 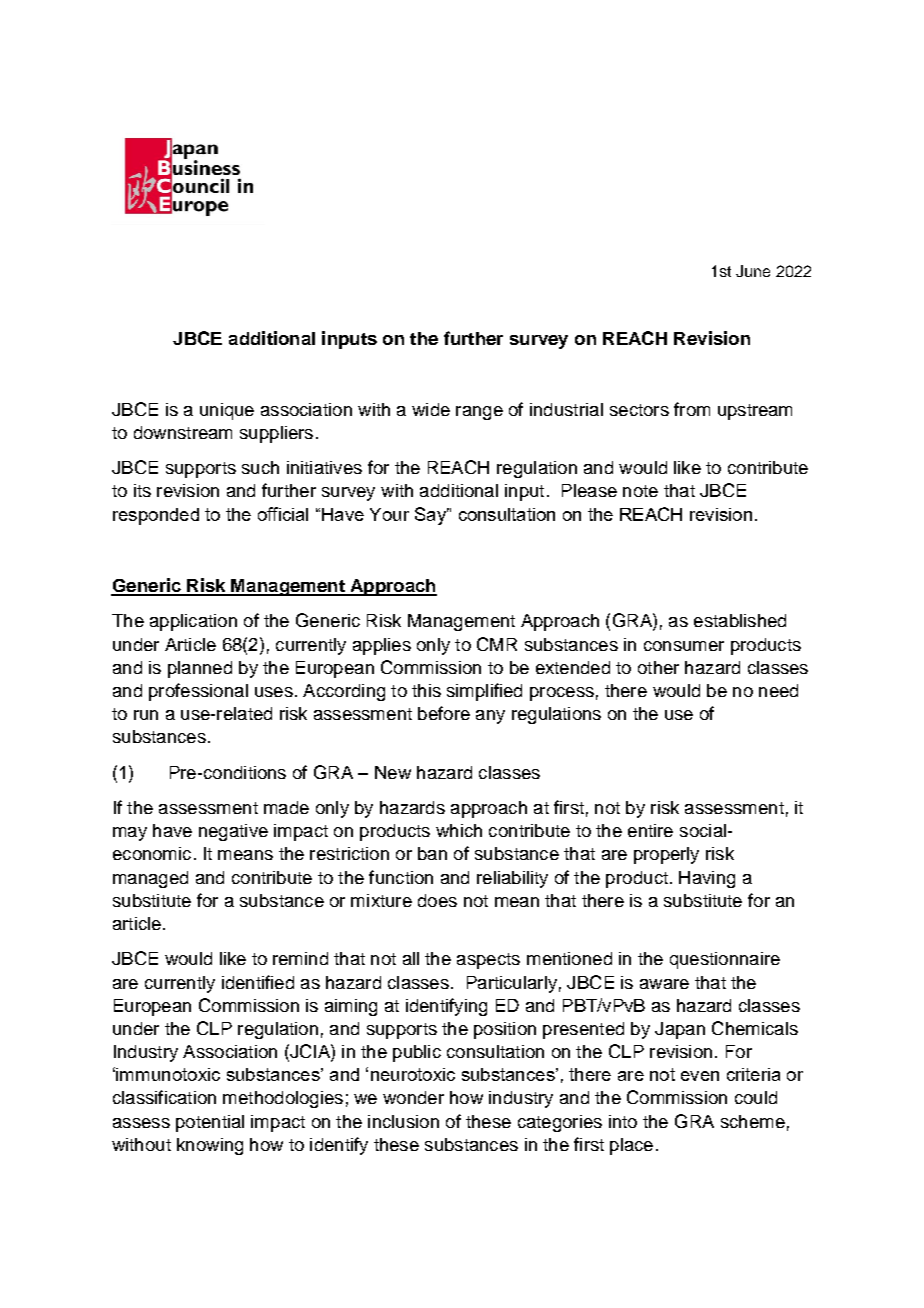 I want to click on Say, so click(x=432, y=516).
